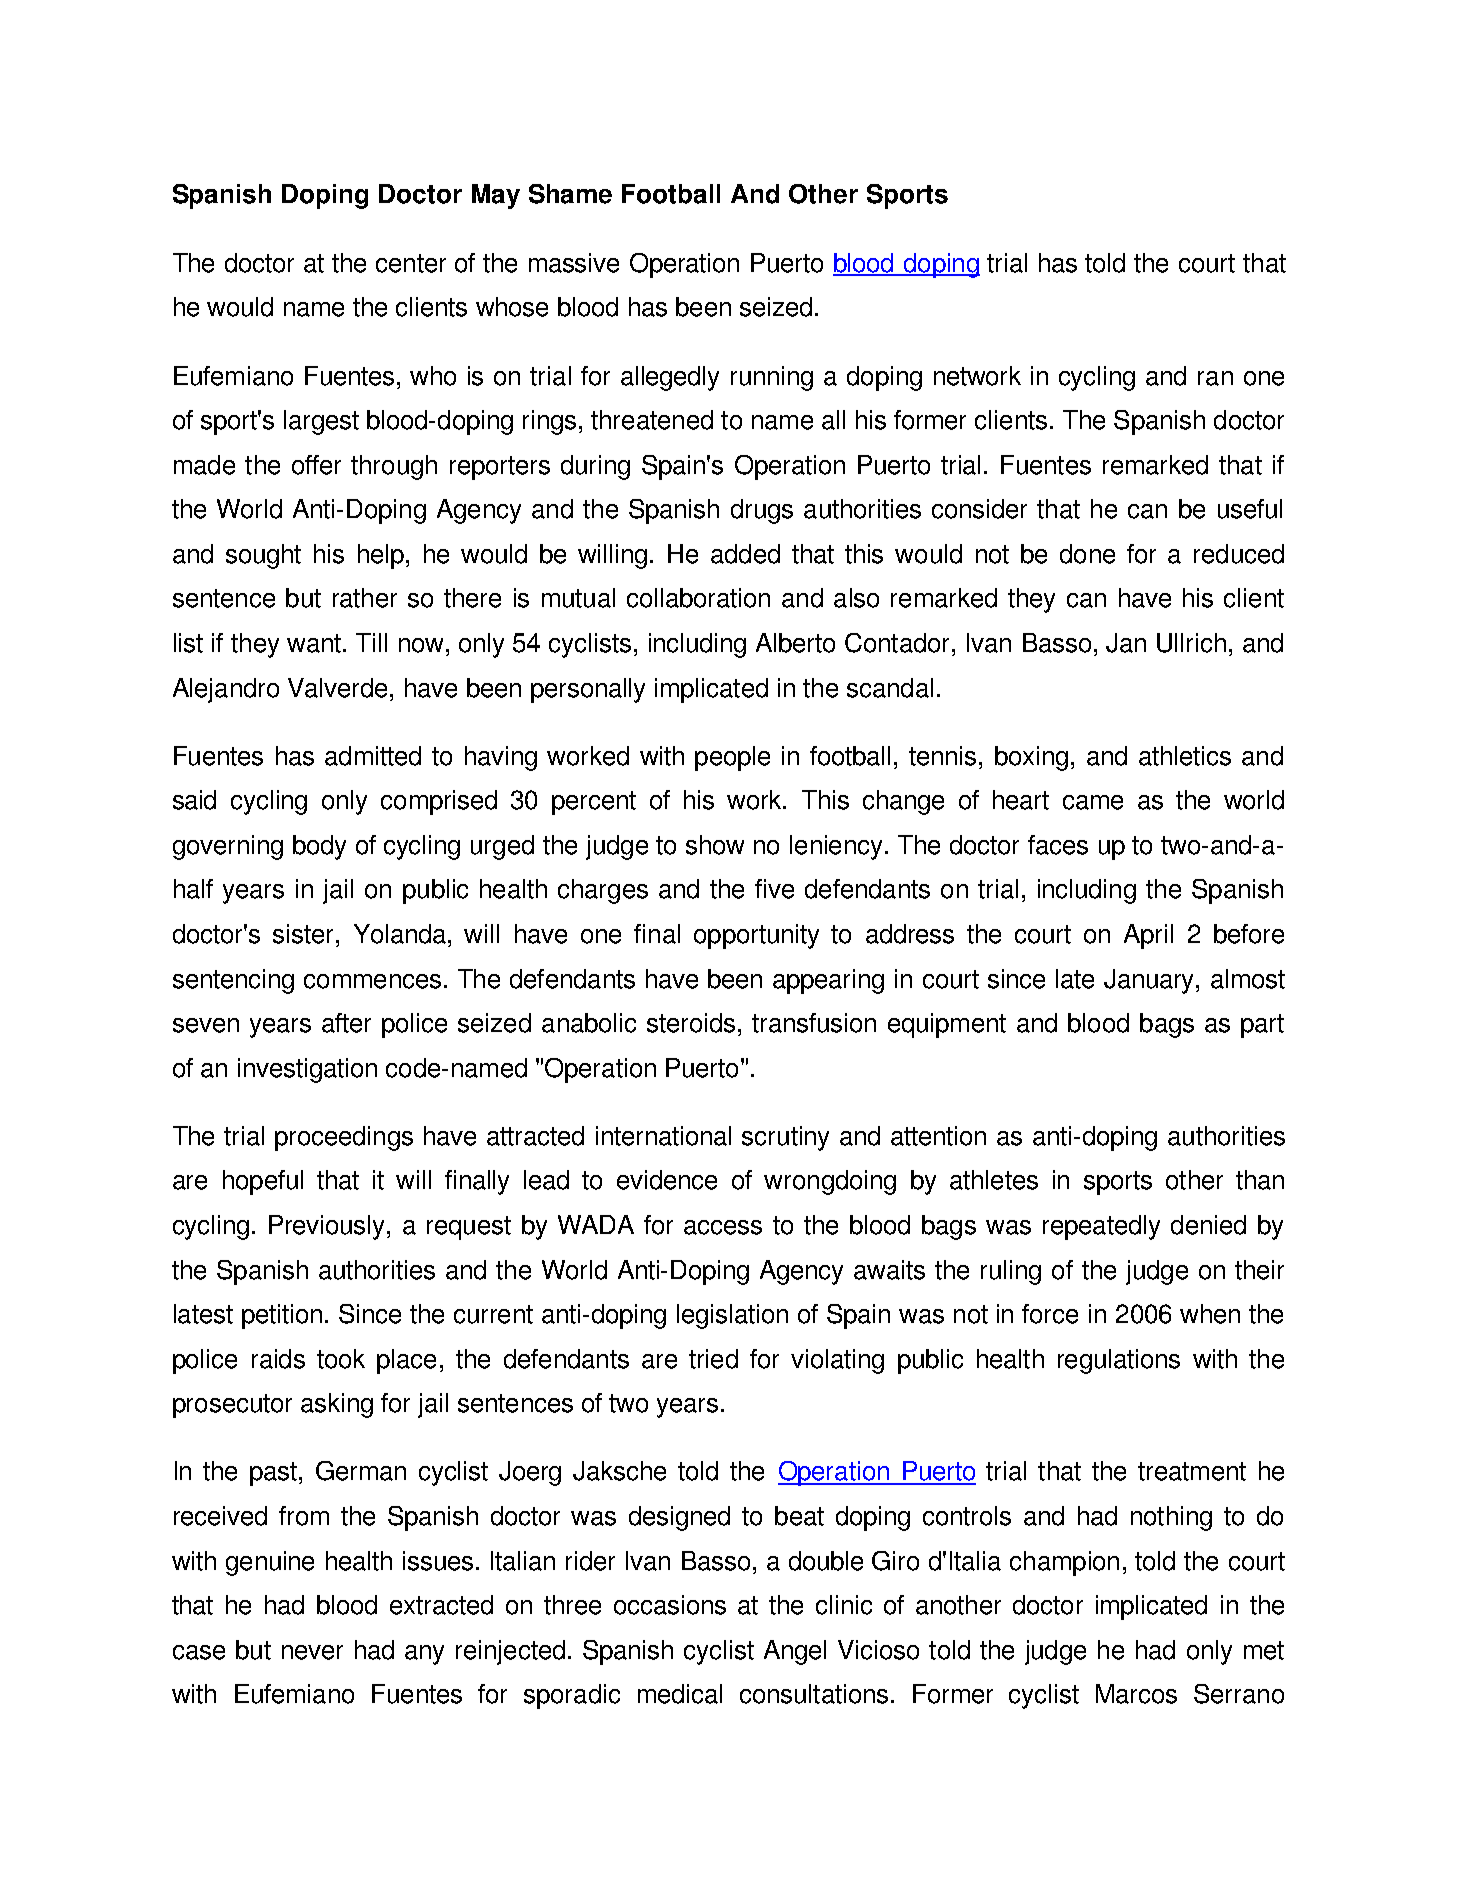 The image size is (1457, 1886). Describe the element at coordinates (1250, 509) in the screenshot. I see `useful` at that location.
